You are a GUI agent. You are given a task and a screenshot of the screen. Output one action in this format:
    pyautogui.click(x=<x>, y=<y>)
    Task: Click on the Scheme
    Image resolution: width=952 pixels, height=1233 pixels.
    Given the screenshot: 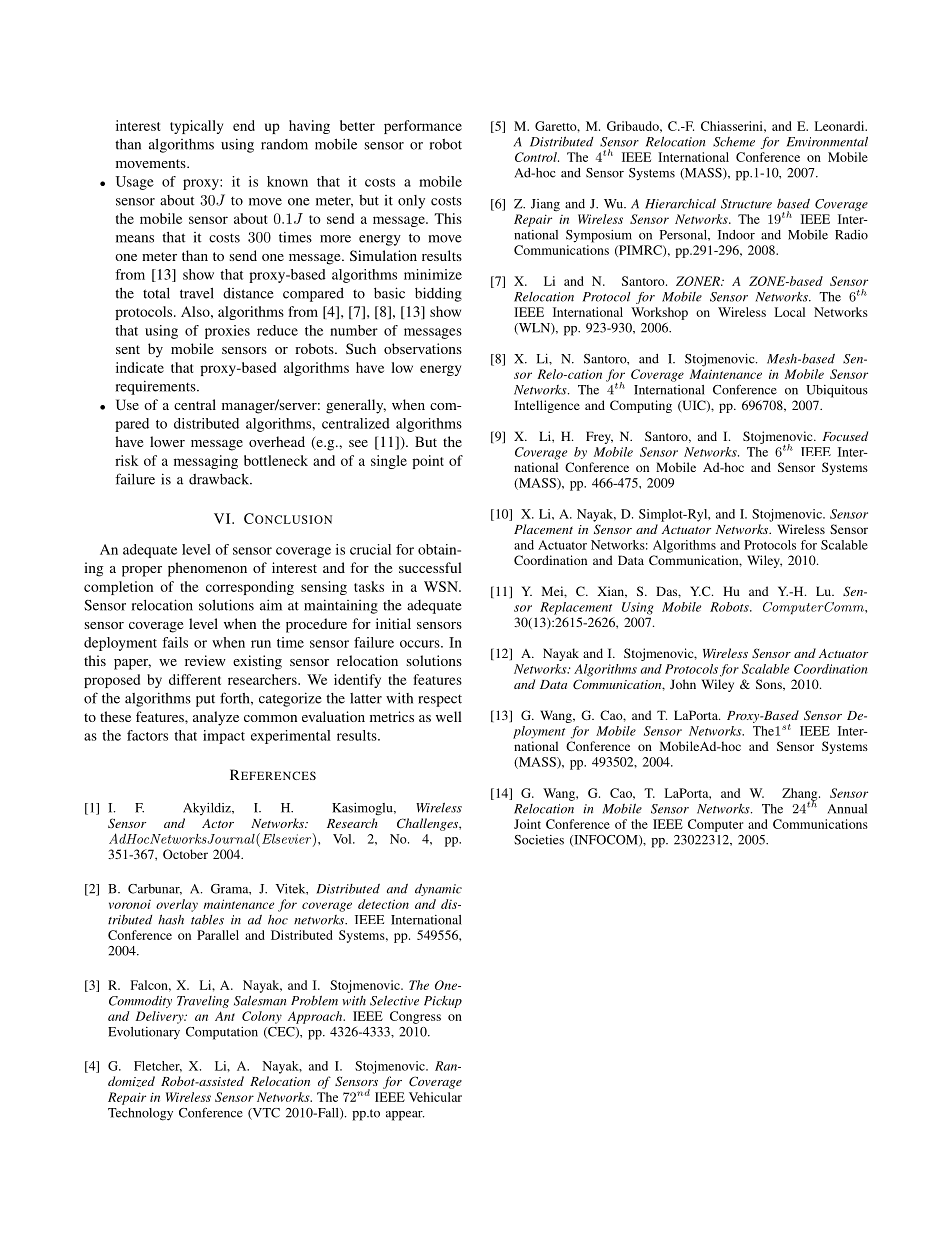 What is the action you would take?
    pyautogui.click(x=734, y=142)
